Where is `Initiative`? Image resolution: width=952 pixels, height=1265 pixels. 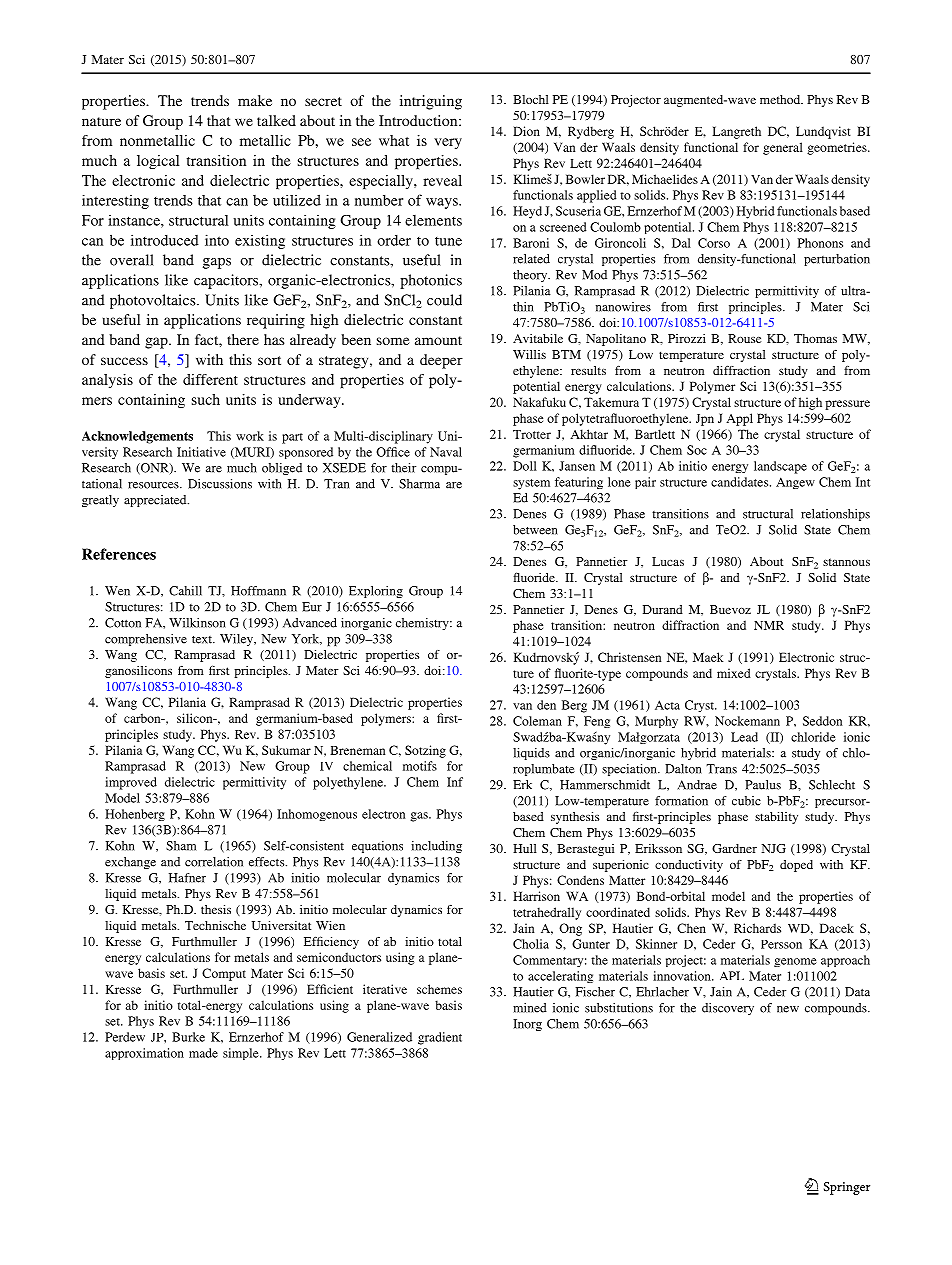 Initiative is located at coordinates (201, 452).
